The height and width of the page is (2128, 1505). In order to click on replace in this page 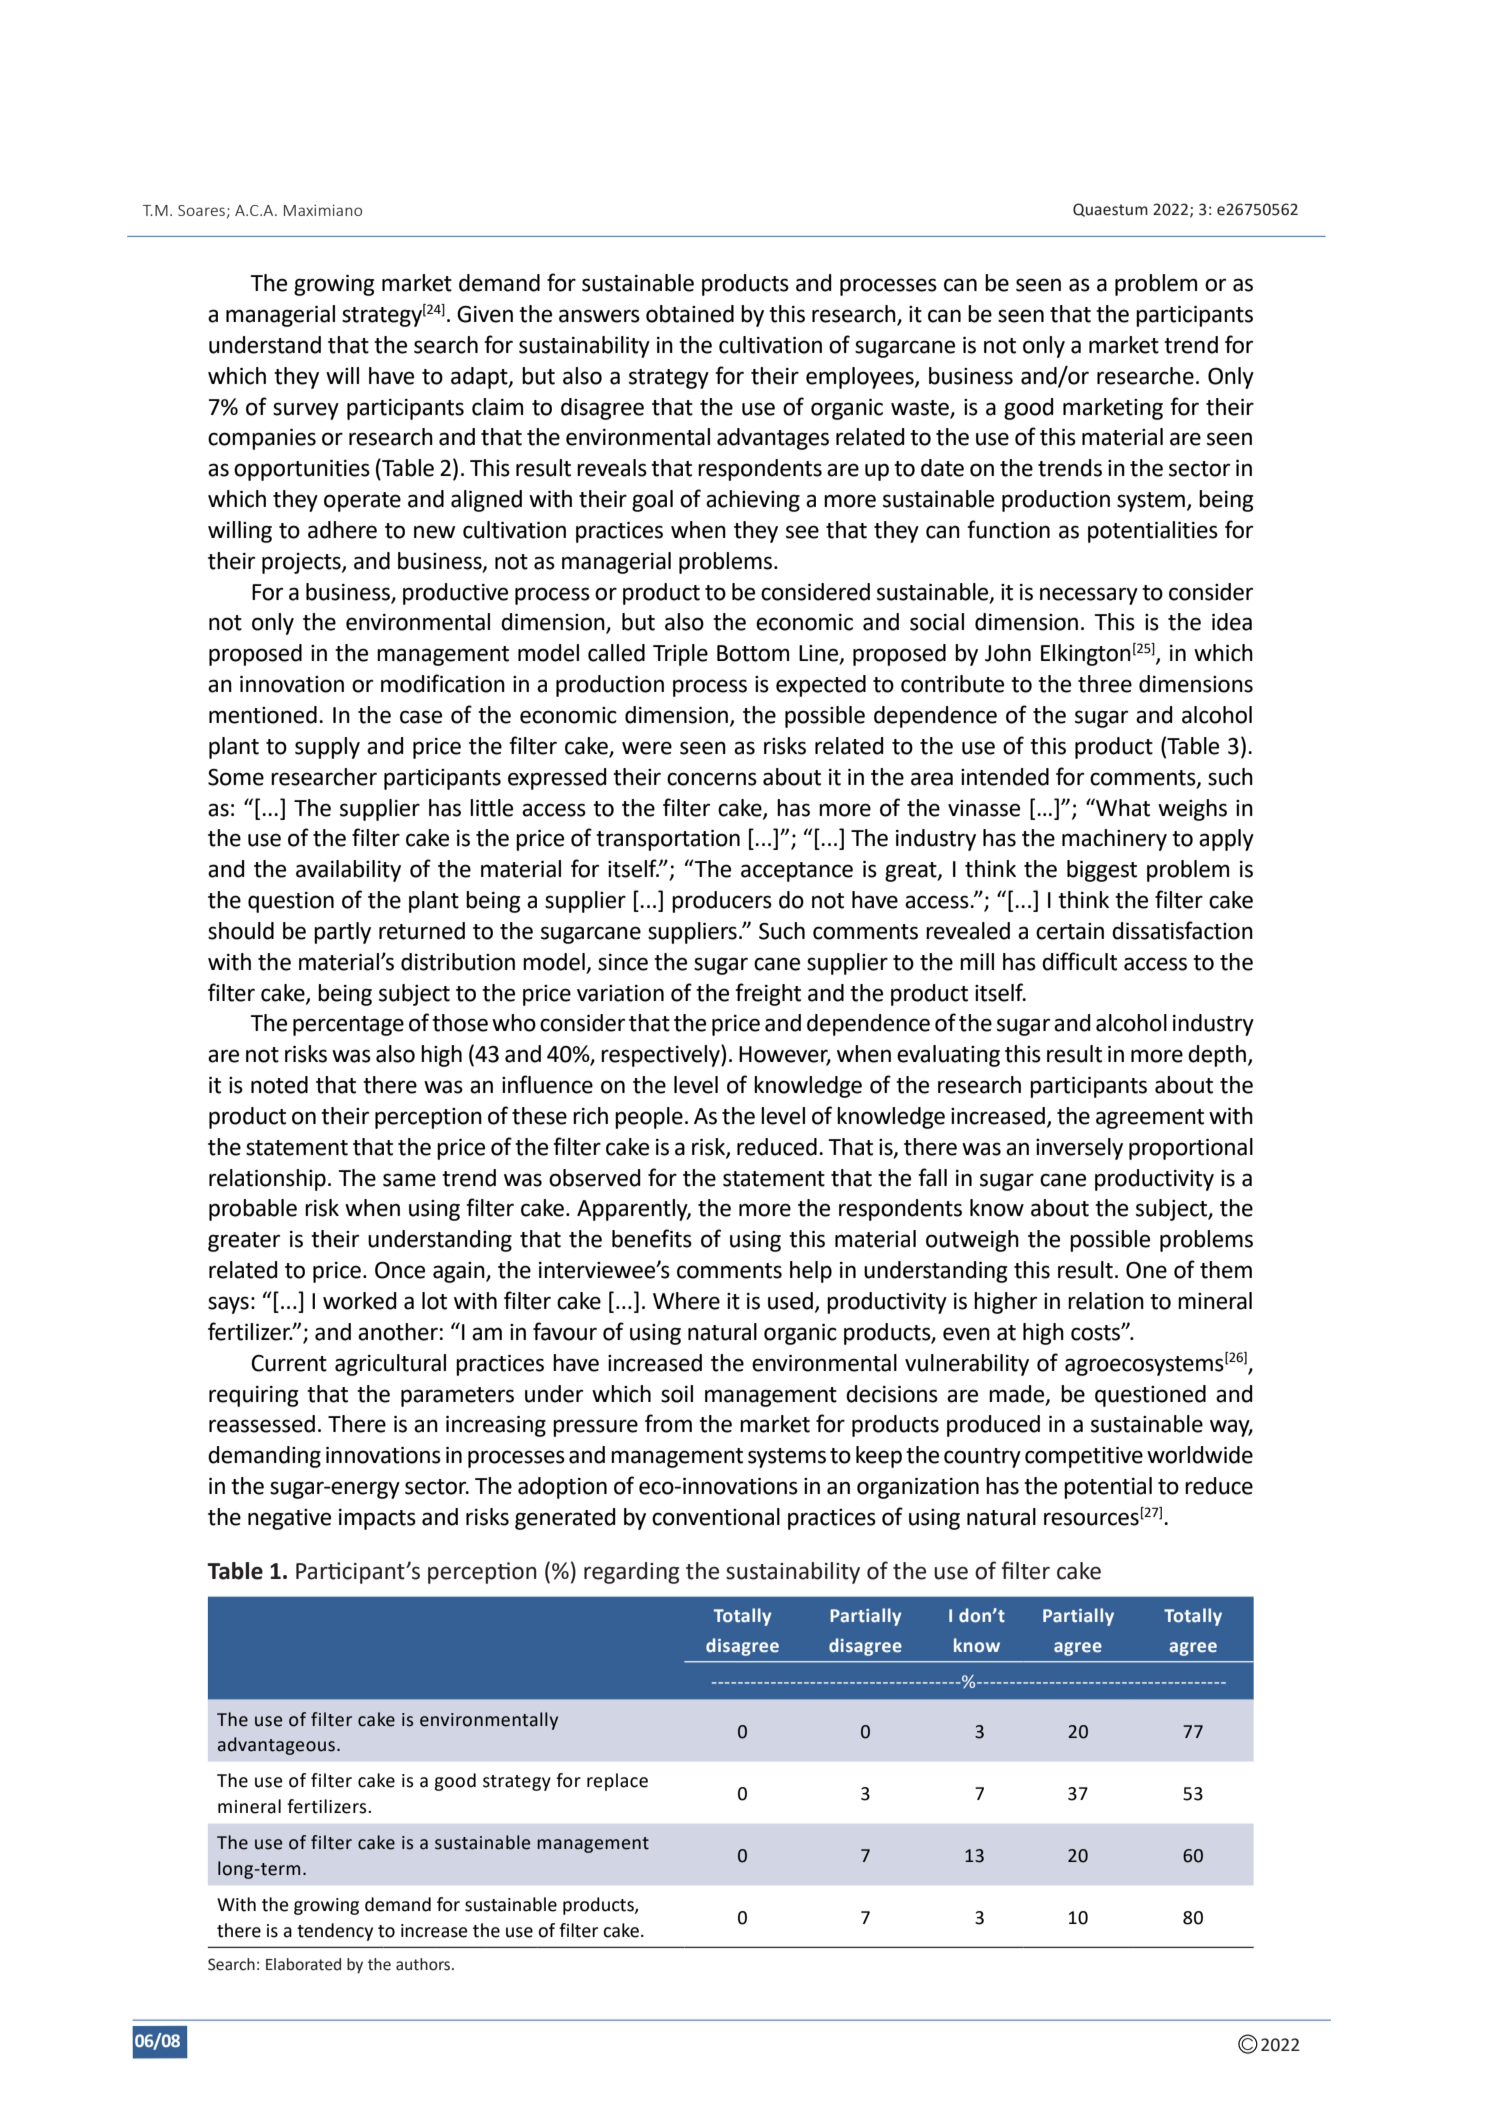, I will do `click(617, 1782)`.
